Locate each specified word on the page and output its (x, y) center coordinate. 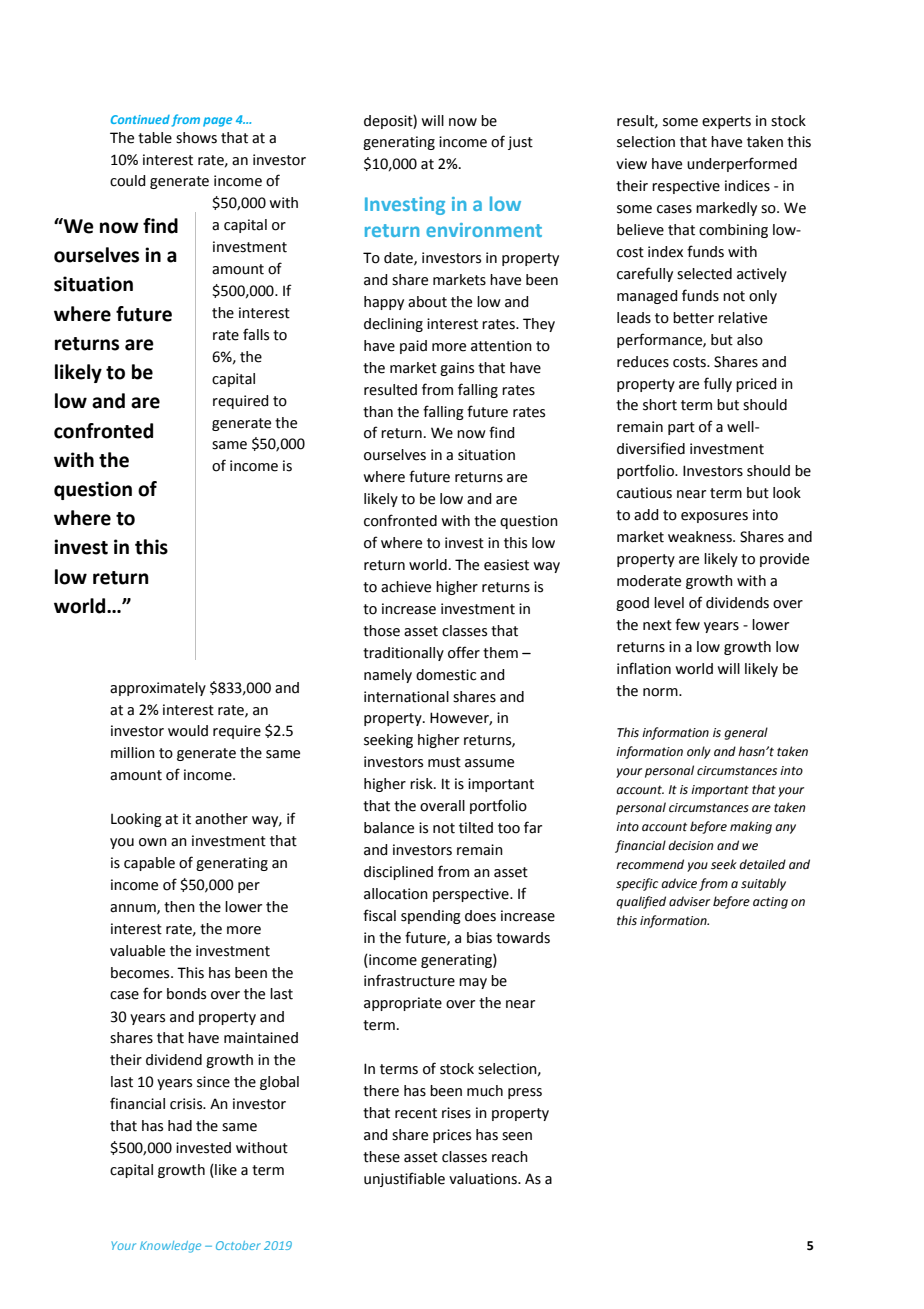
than (378, 412)
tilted (476, 828)
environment (484, 230)
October (238, 1245)
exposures (714, 517)
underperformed (742, 164)
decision (690, 845)
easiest (506, 565)
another (221, 819)
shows (196, 138)
